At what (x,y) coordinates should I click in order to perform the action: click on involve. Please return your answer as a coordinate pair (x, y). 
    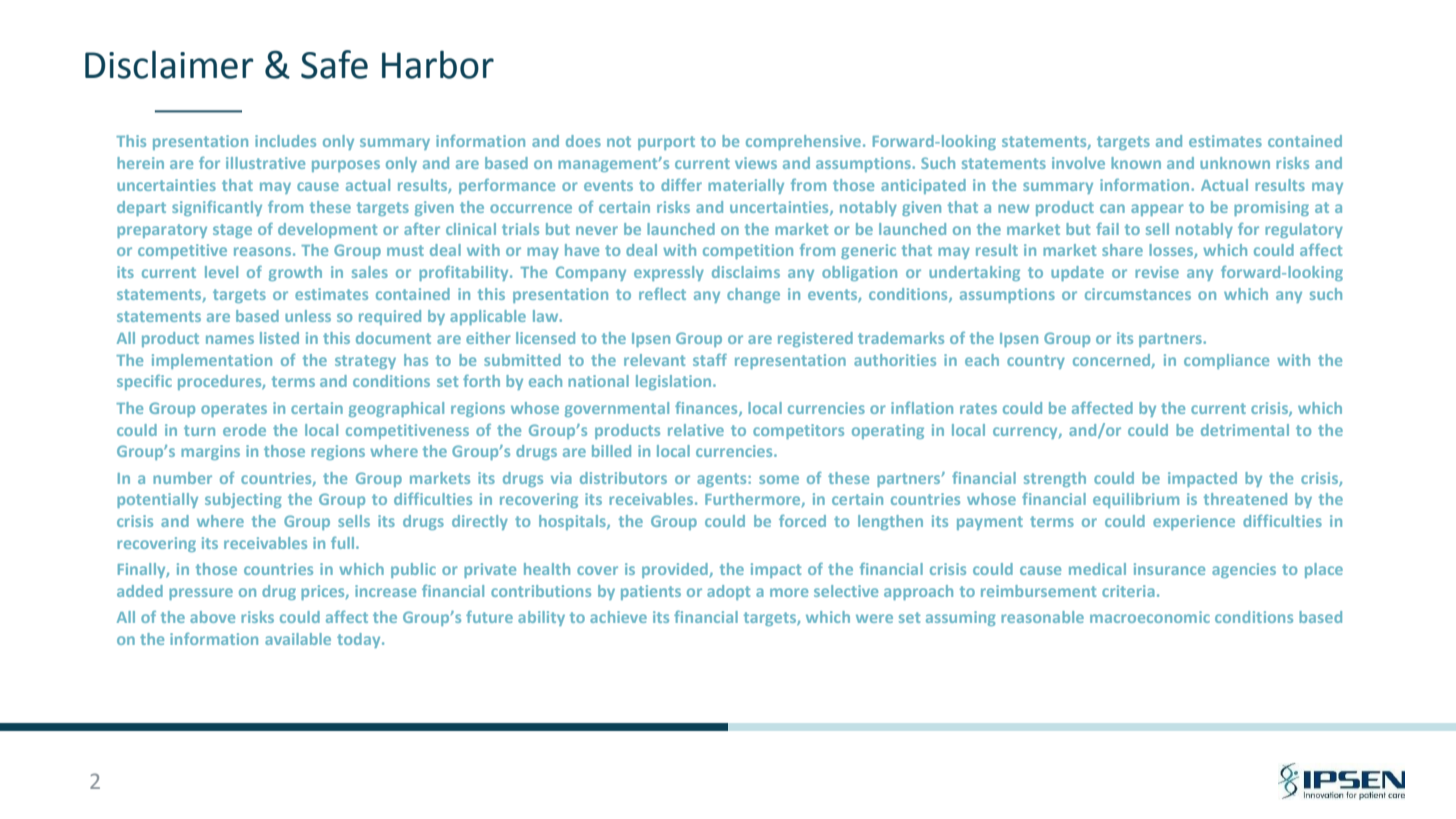
    Looking at the image, I should click on (1078, 163).
